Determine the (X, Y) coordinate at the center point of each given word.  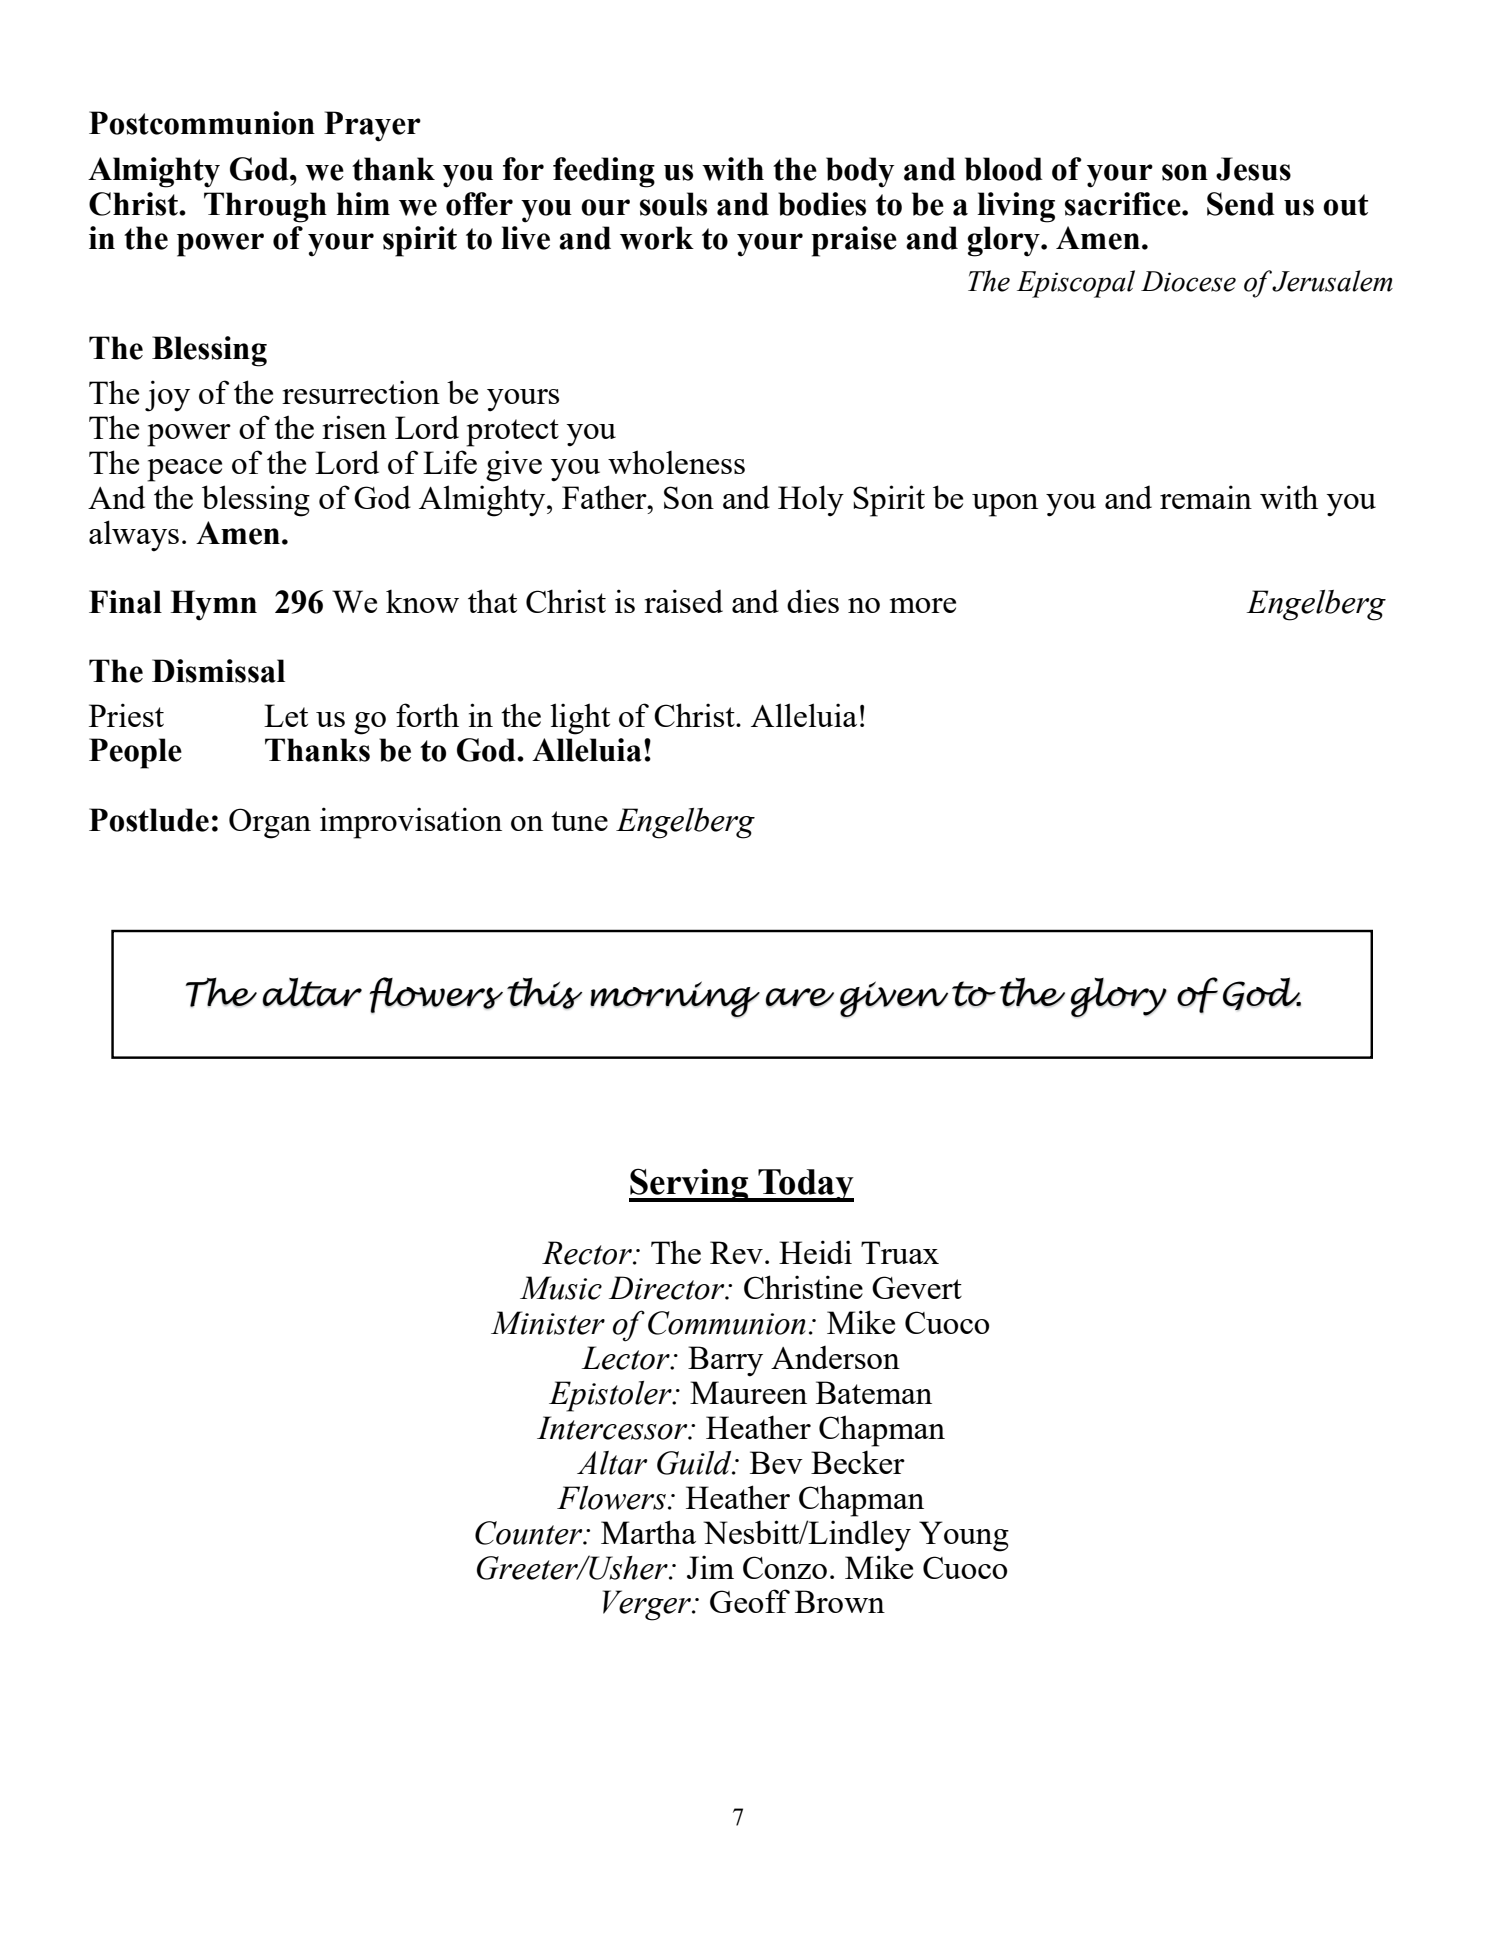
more (923, 605)
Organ (270, 823)
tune (579, 821)
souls (673, 204)
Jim (710, 1567)
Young (964, 1536)
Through (265, 207)
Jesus (1253, 169)
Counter (530, 1533)
